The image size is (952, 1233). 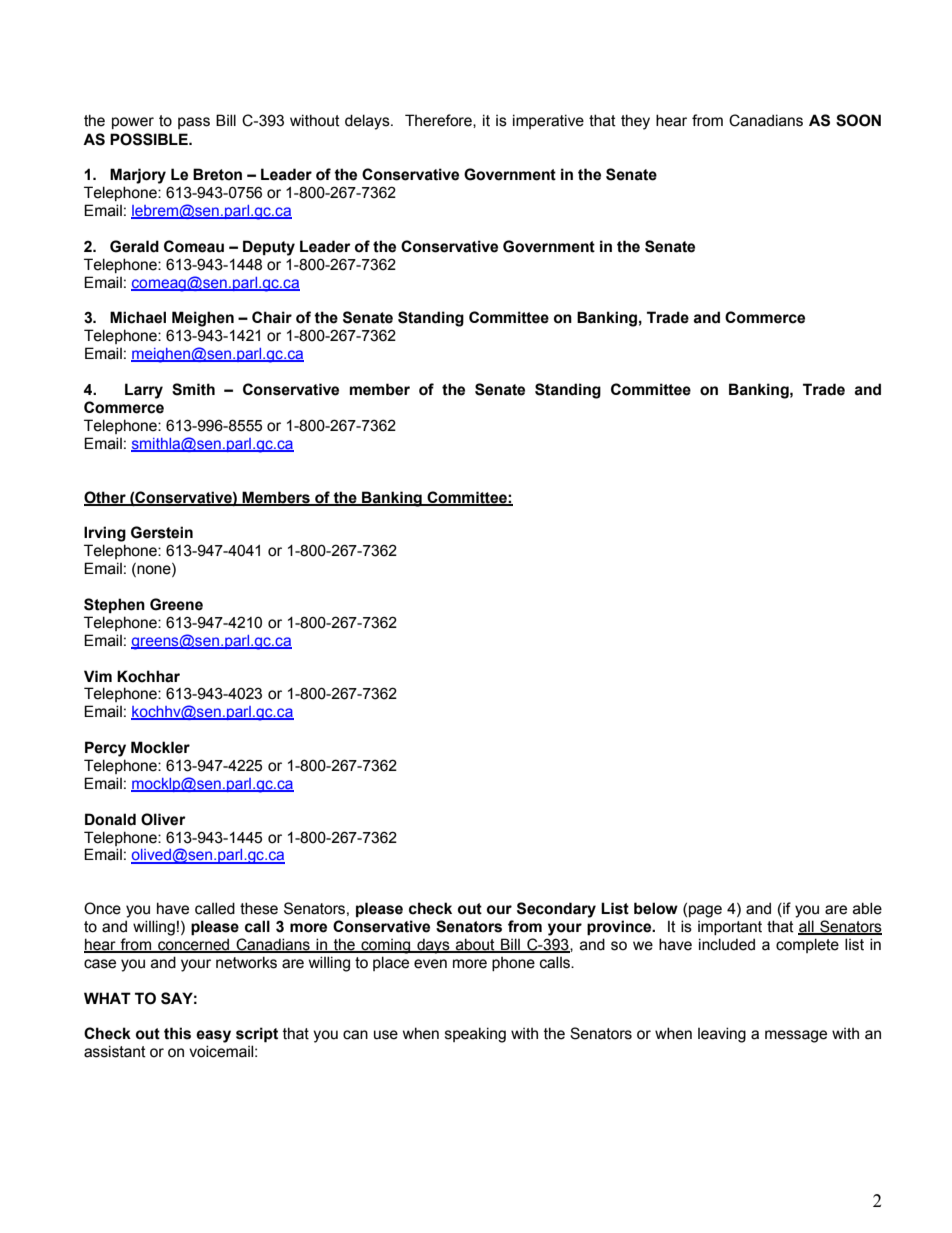 I want to click on Greene, so click(x=176, y=604).
